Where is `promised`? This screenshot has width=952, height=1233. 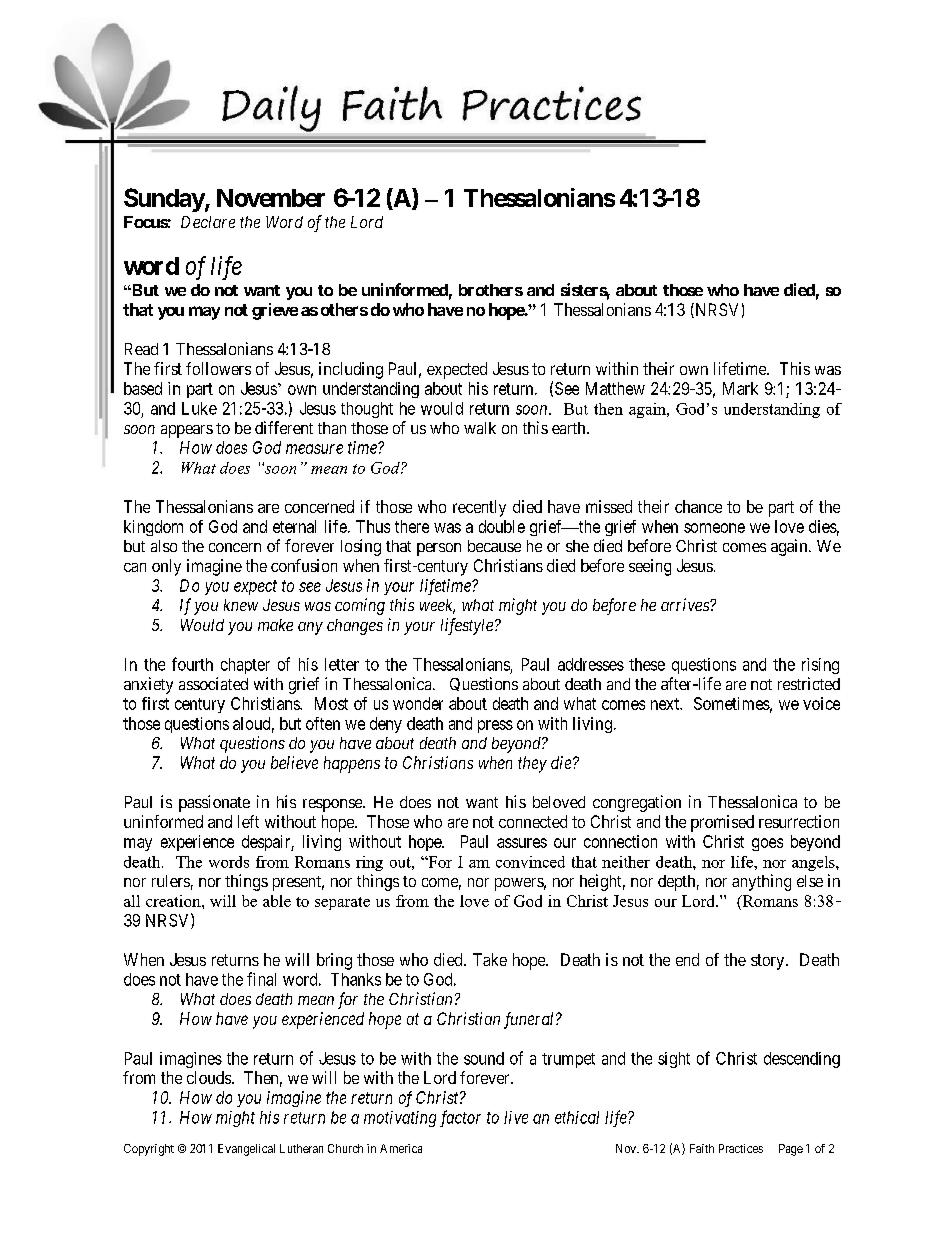
promised is located at coordinates (722, 823).
